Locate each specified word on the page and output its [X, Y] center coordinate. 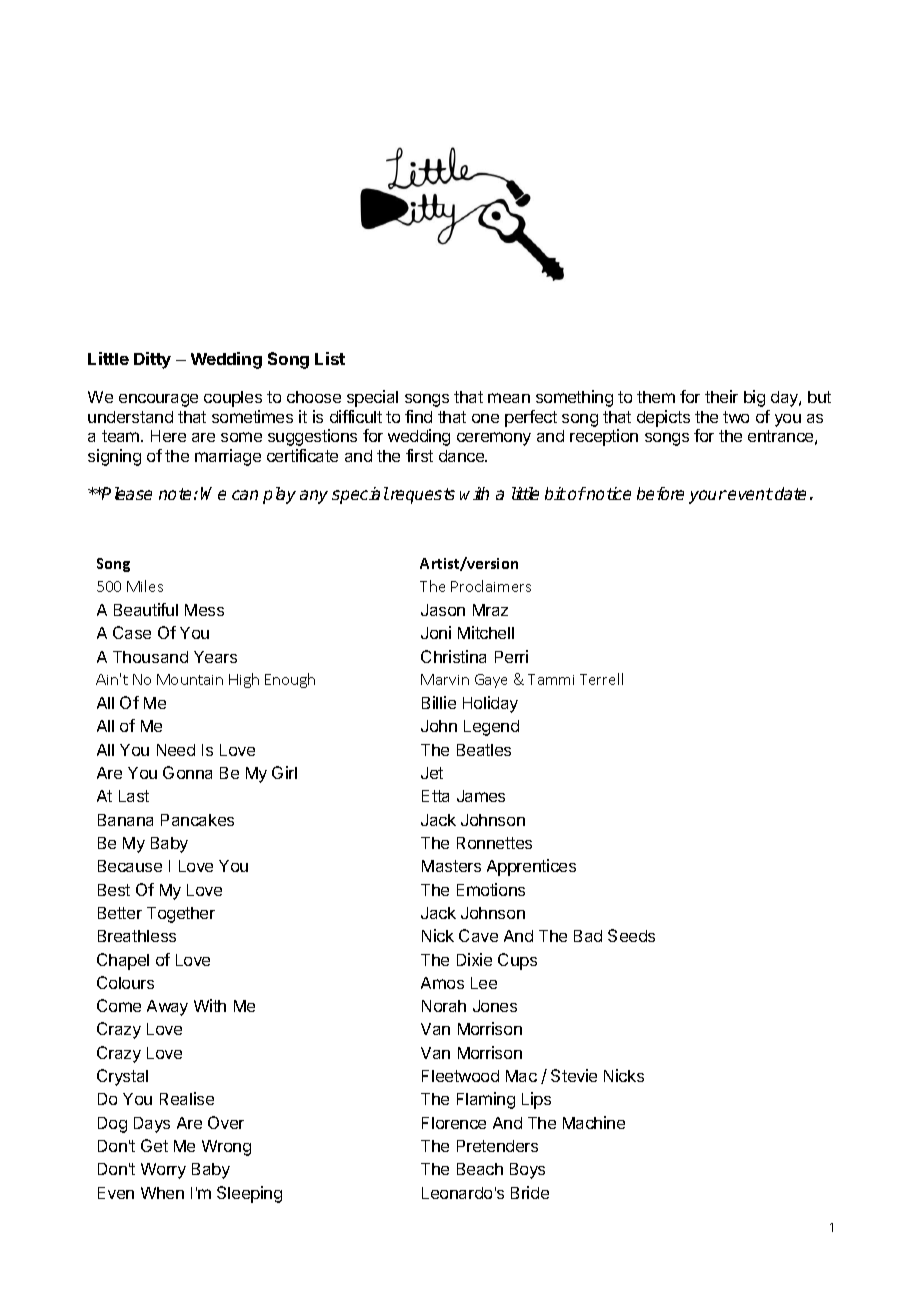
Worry [163, 1171]
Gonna [187, 772]
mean [509, 398]
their [721, 396]
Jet [432, 773]
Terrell [601, 679]
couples [233, 399]
